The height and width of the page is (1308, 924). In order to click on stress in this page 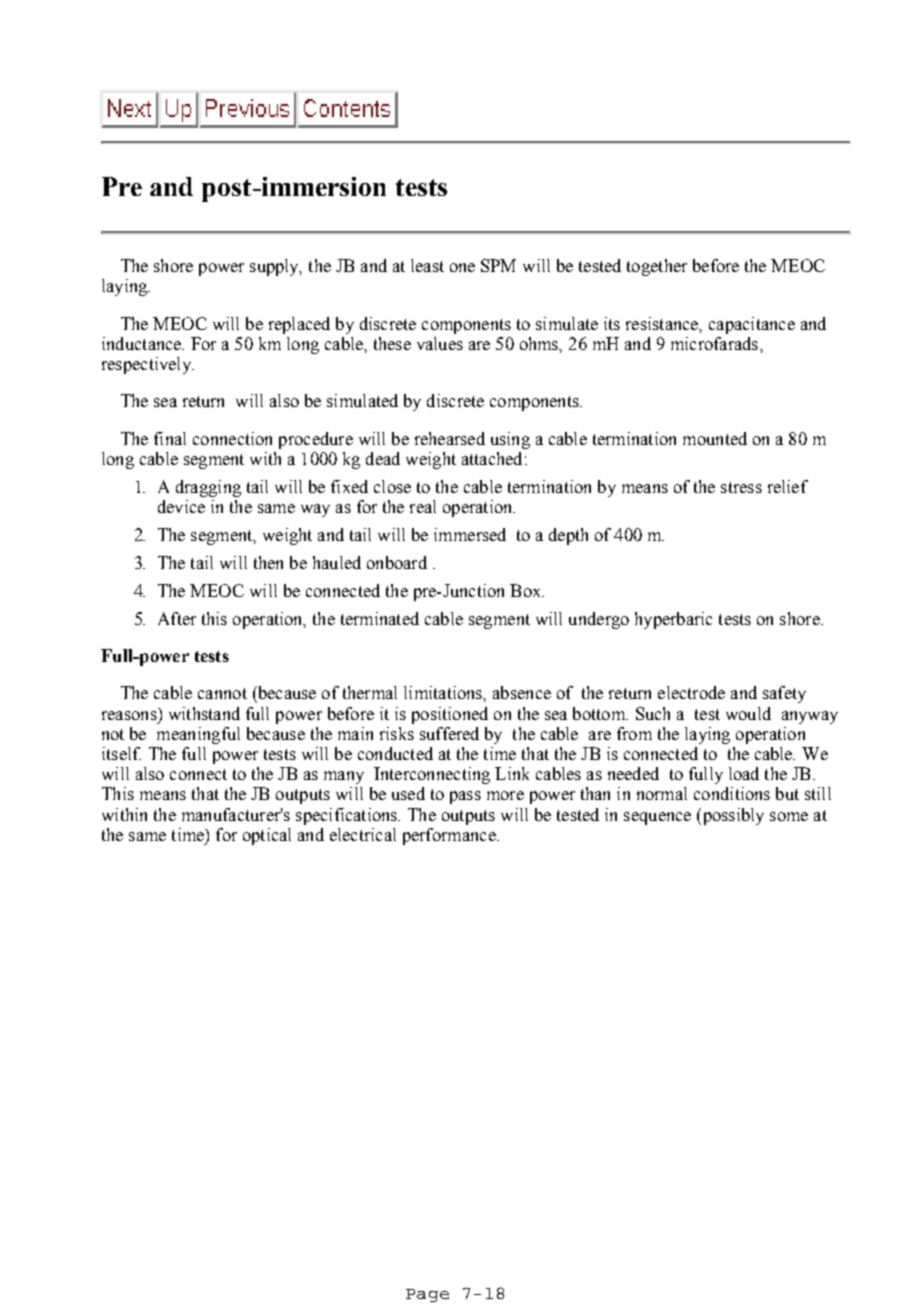, I will do `click(741, 487)`.
